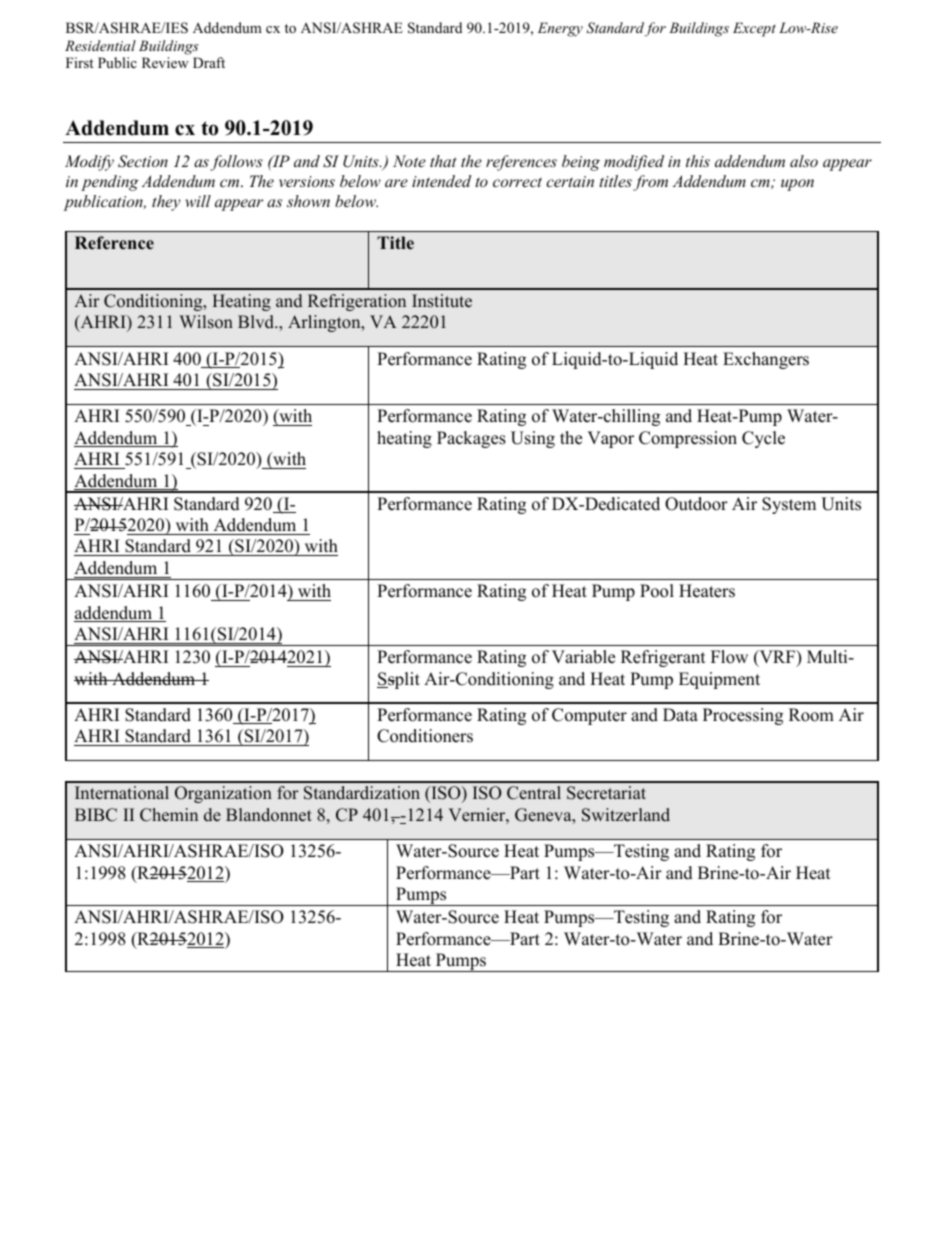 The height and width of the screenshot is (1233, 952). Describe the element at coordinates (560, 29) in the screenshot. I see `Energy` at that location.
